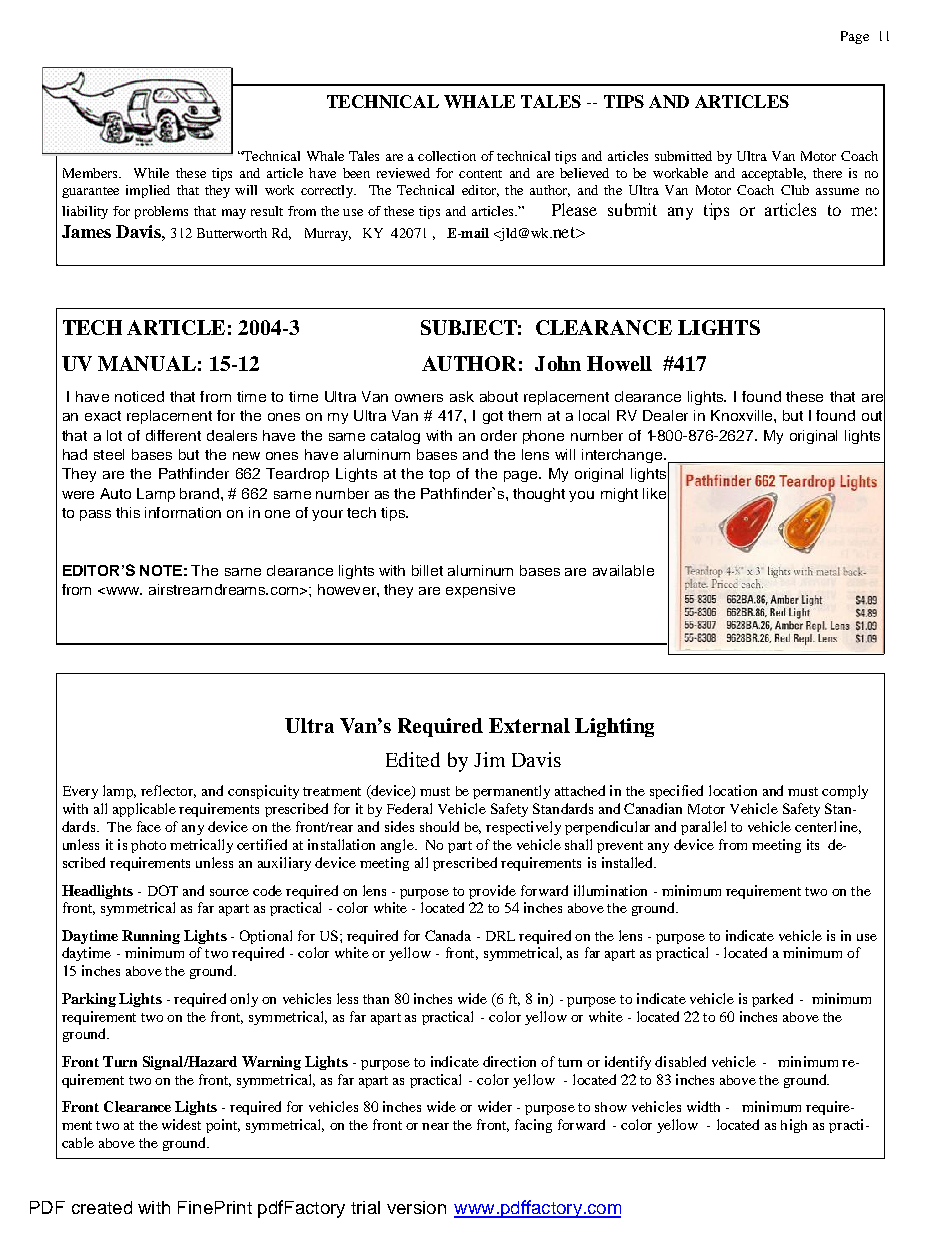 The width and height of the screenshot is (952, 1233). Describe the element at coordinates (148, 191) in the screenshot. I see `implied` at that location.
